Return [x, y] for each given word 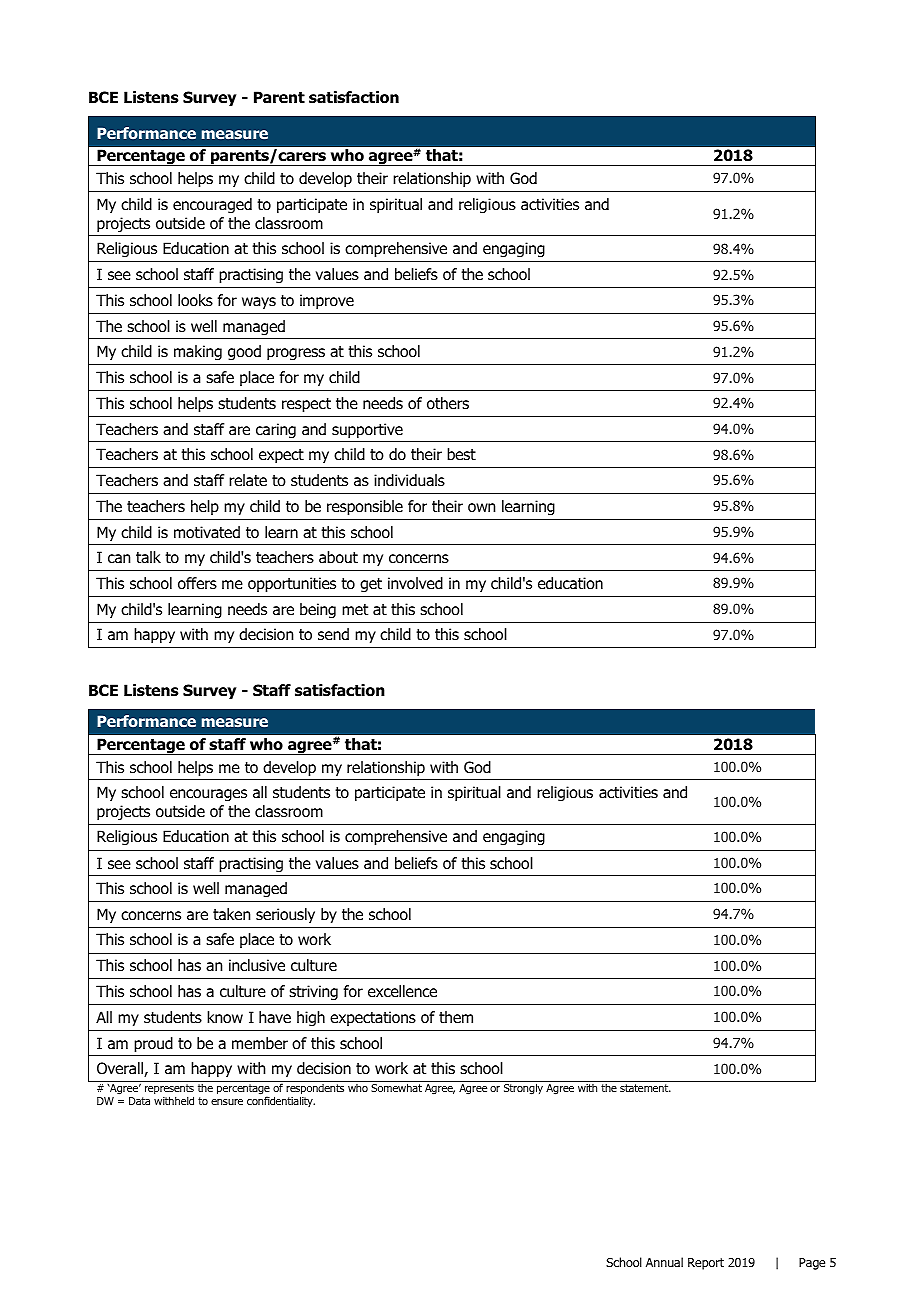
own [481, 508]
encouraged [212, 205]
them [456, 1017]
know [225, 1017]
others [448, 403]
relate [248, 480]
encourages [208, 795]
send [333, 634]
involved [415, 583]
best [461, 454]
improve [327, 301]
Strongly [523, 1089]
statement [645, 1088]
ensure [227, 1102]
